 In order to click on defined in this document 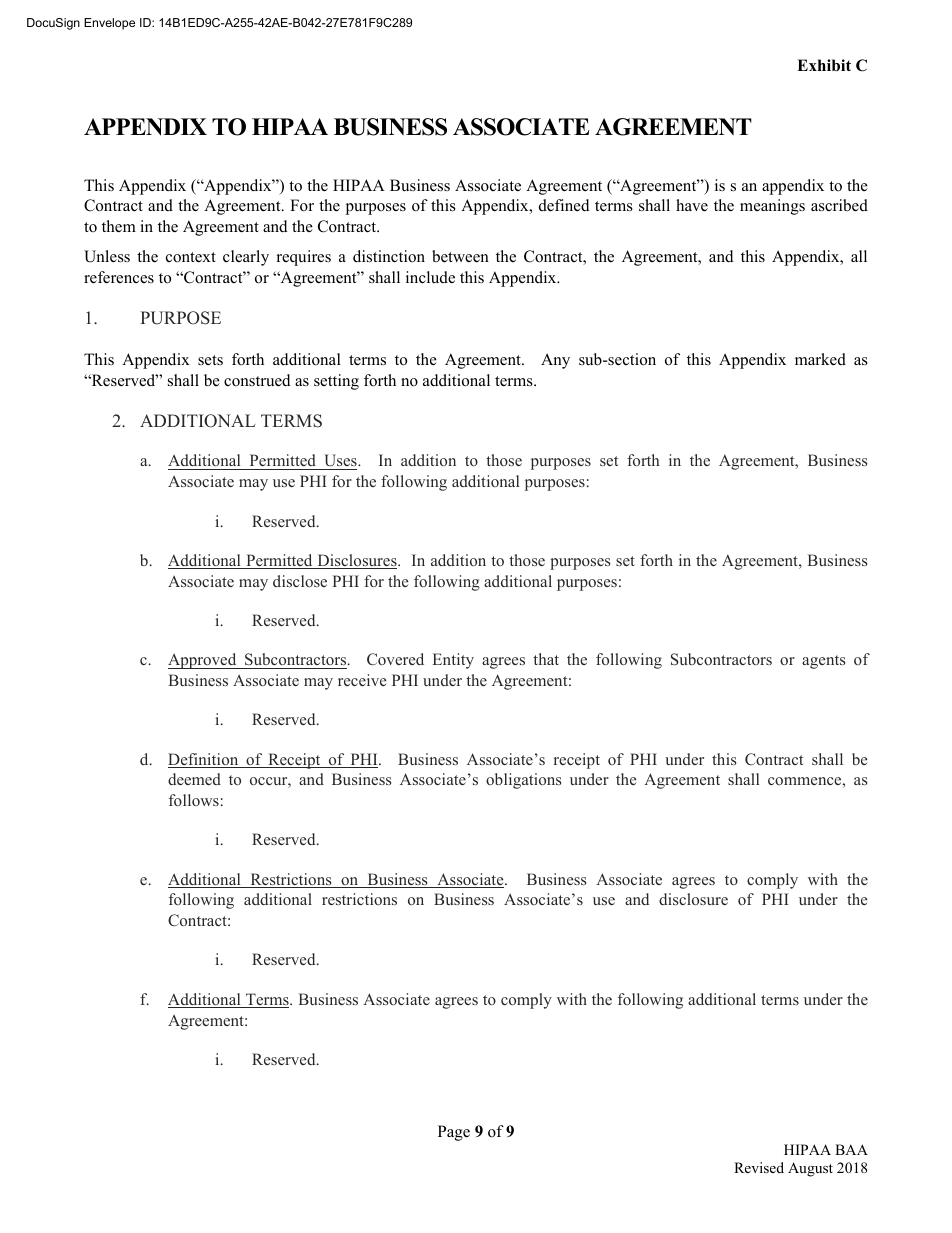, I will do `click(564, 205)`.
